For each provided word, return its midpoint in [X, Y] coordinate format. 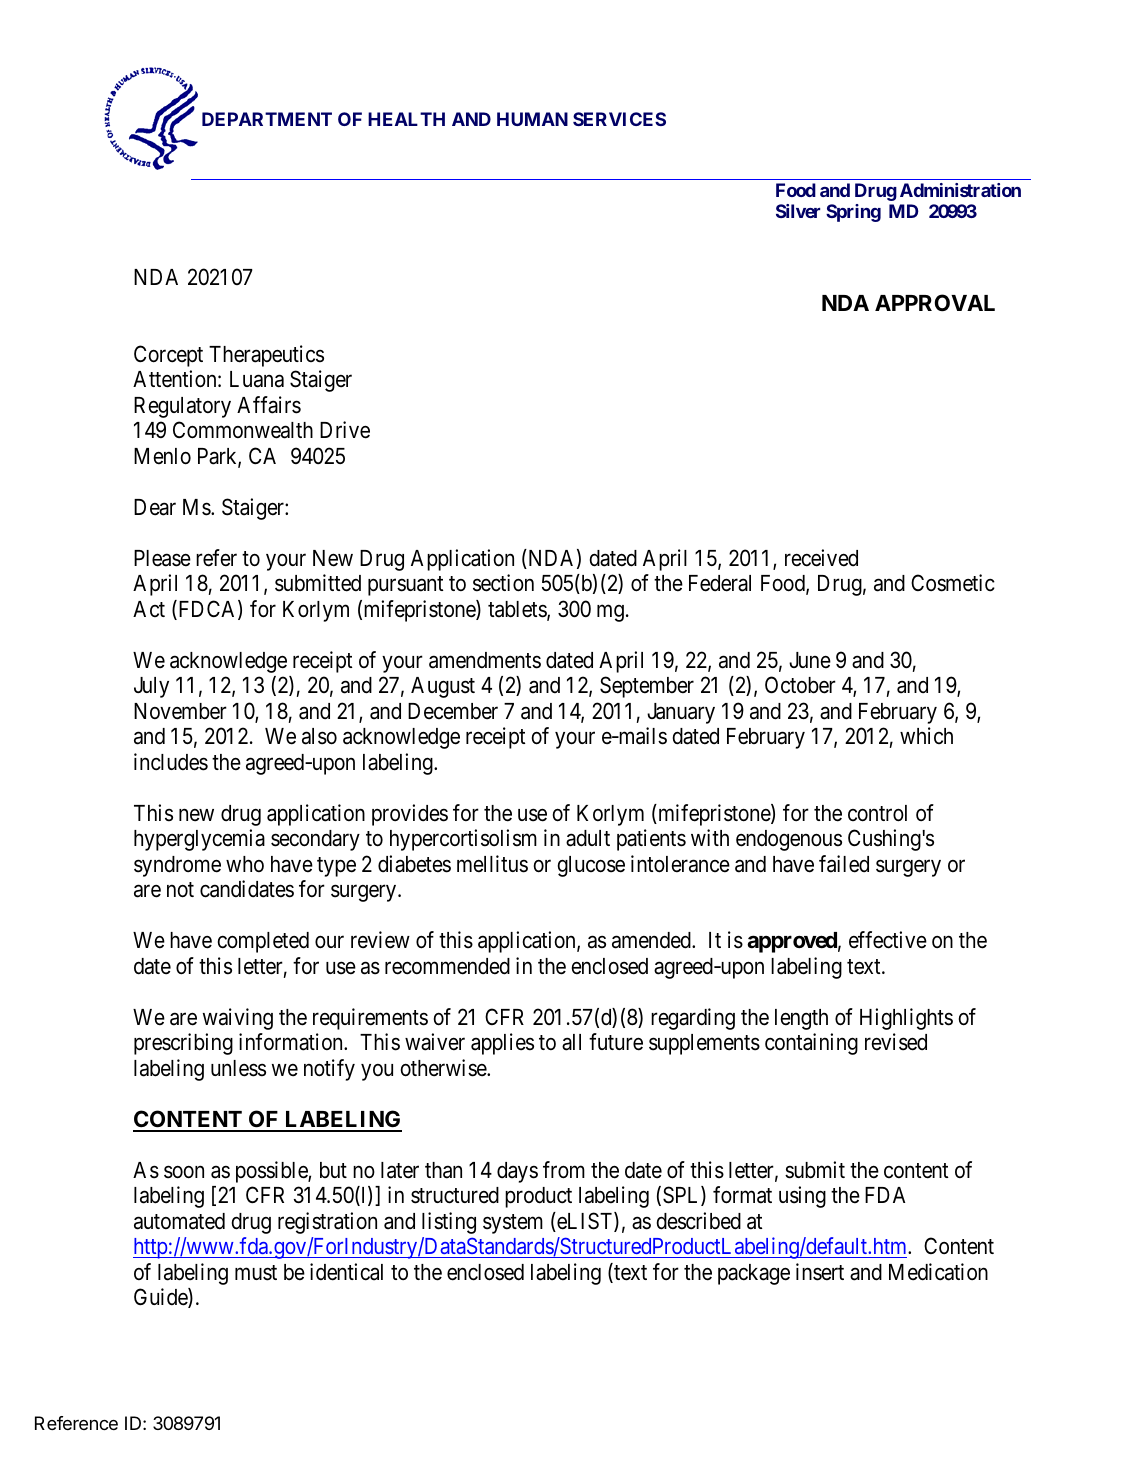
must [256, 1273]
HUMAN [532, 119]
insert [820, 1272]
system [513, 1224]
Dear [155, 507]
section [503, 583]
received [821, 558]
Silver [798, 211]
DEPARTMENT [267, 119]
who [245, 864]
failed [844, 864]
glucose [591, 866]
